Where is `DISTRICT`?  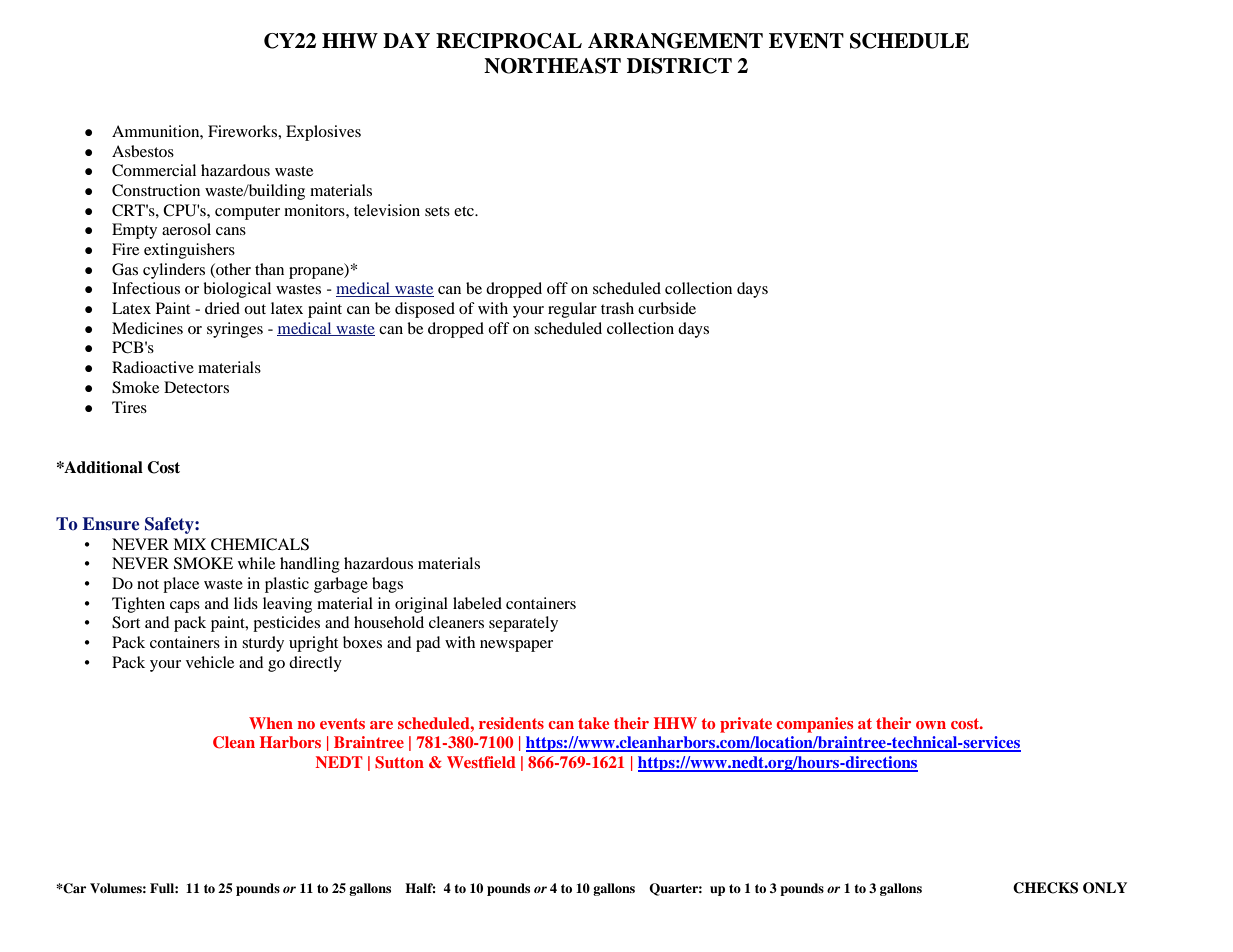
DISTRICT is located at coordinates (679, 66).
